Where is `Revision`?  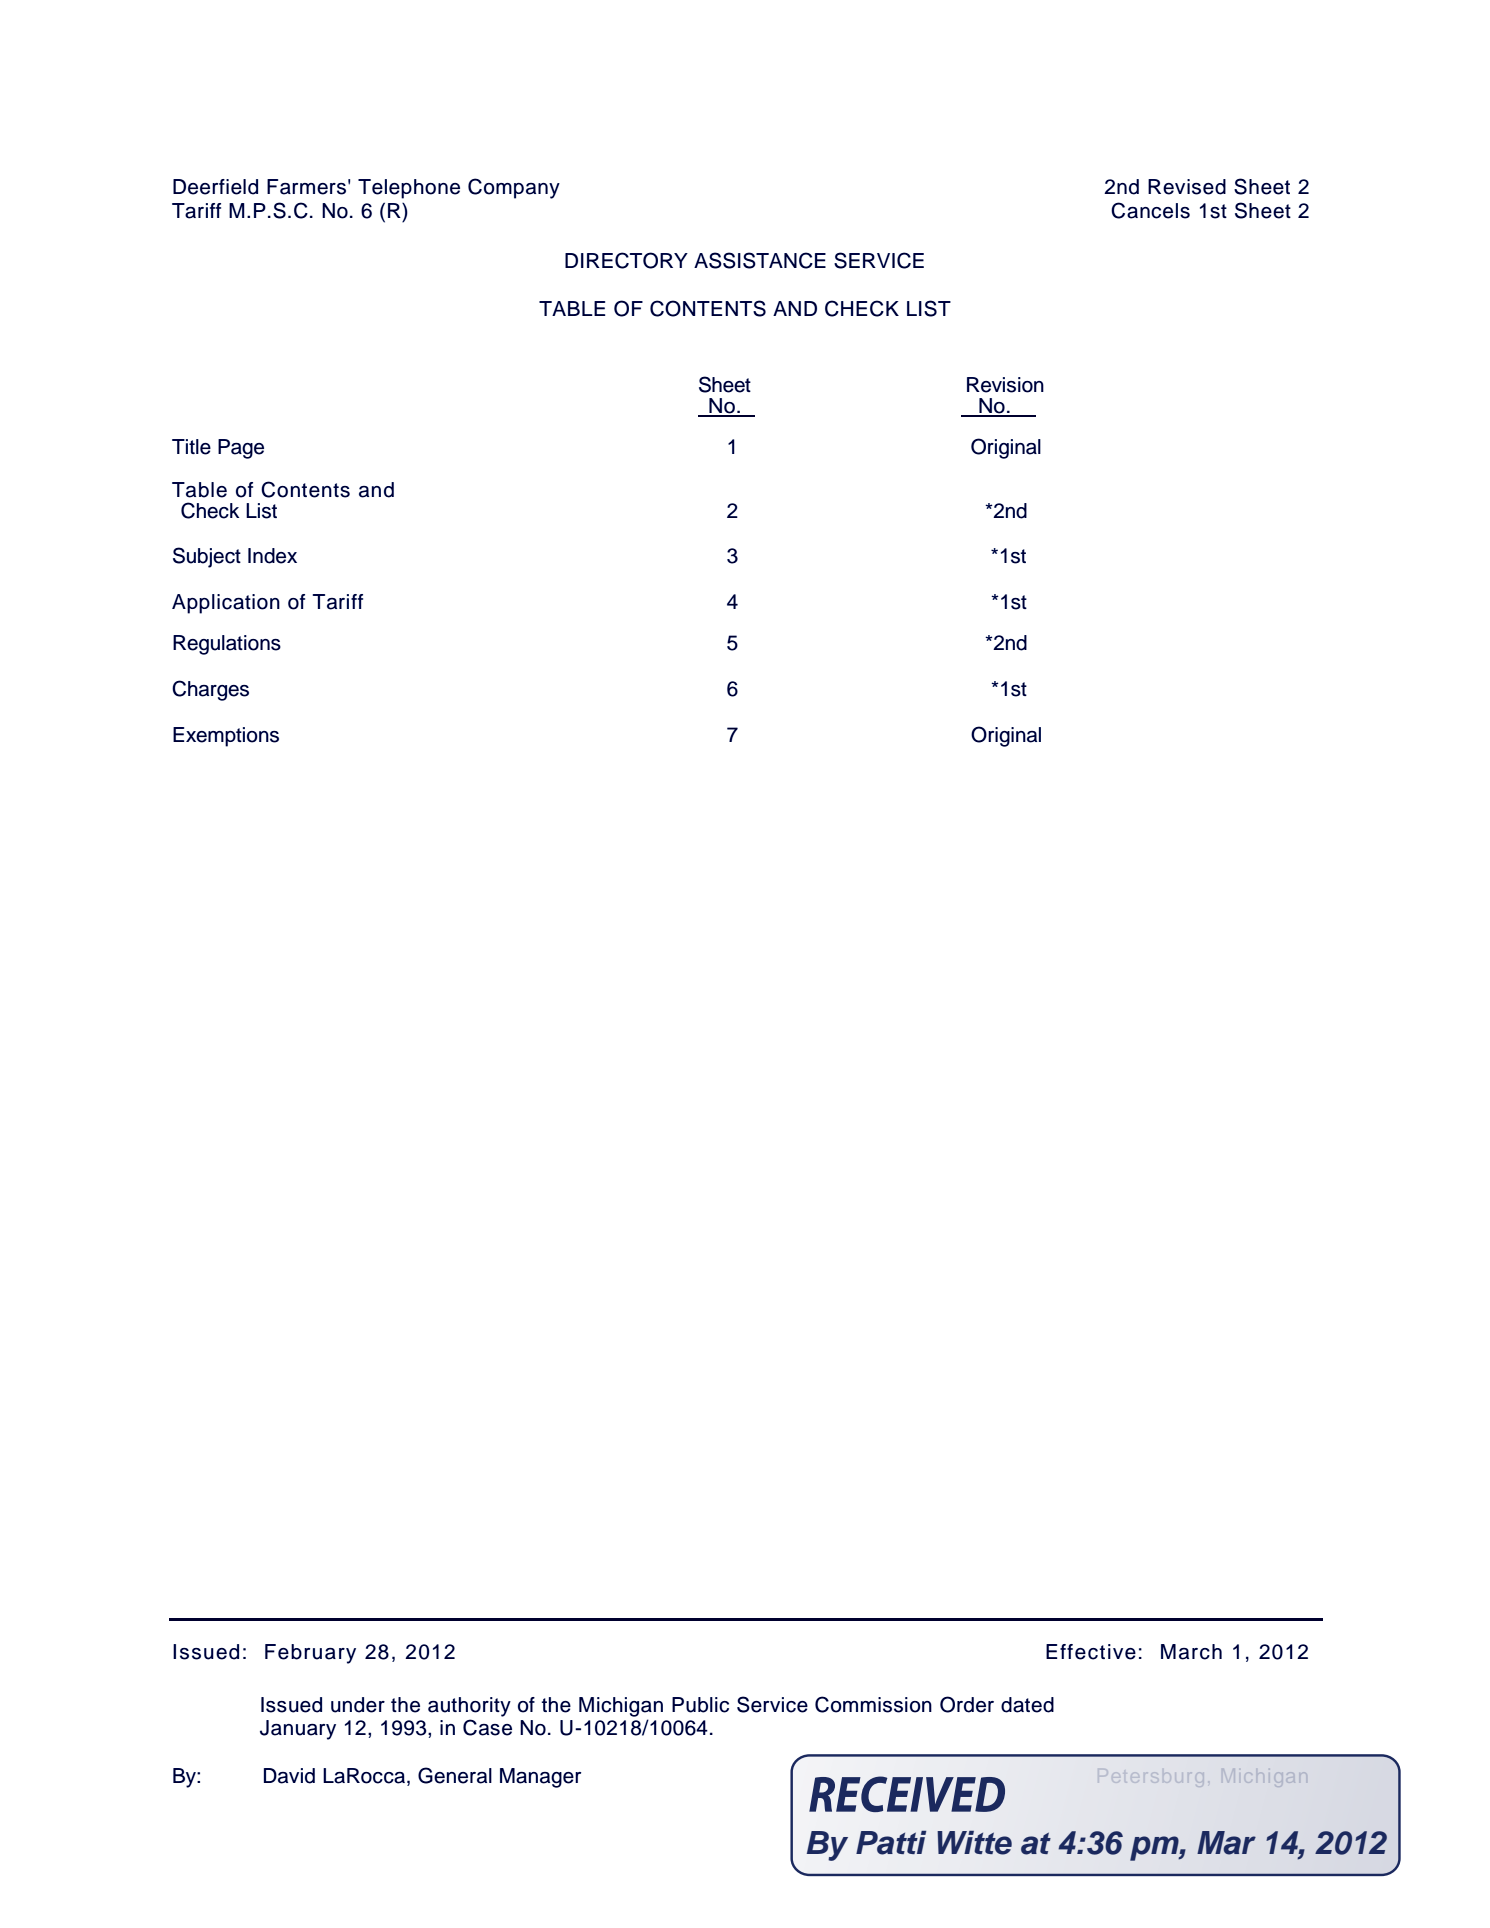 Revision is located at coordinates (1005, 385).
